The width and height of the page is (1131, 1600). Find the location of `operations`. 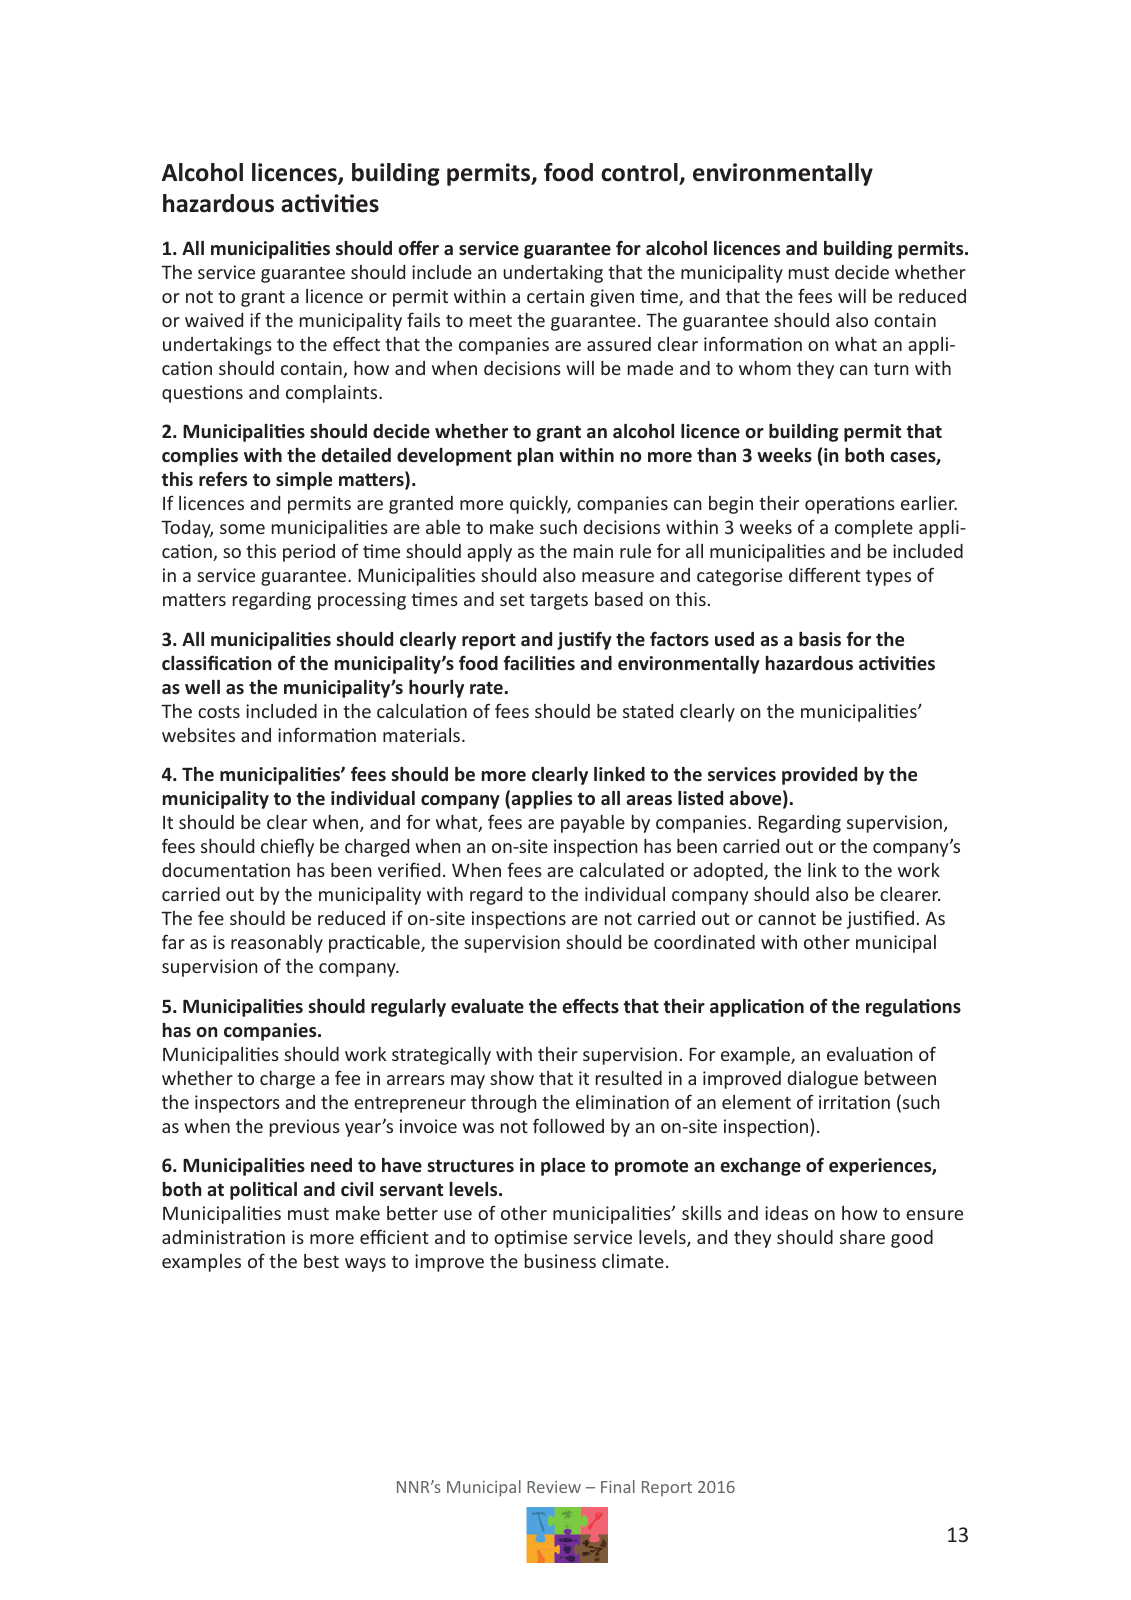

operations is located at coordinates (850, 505).
